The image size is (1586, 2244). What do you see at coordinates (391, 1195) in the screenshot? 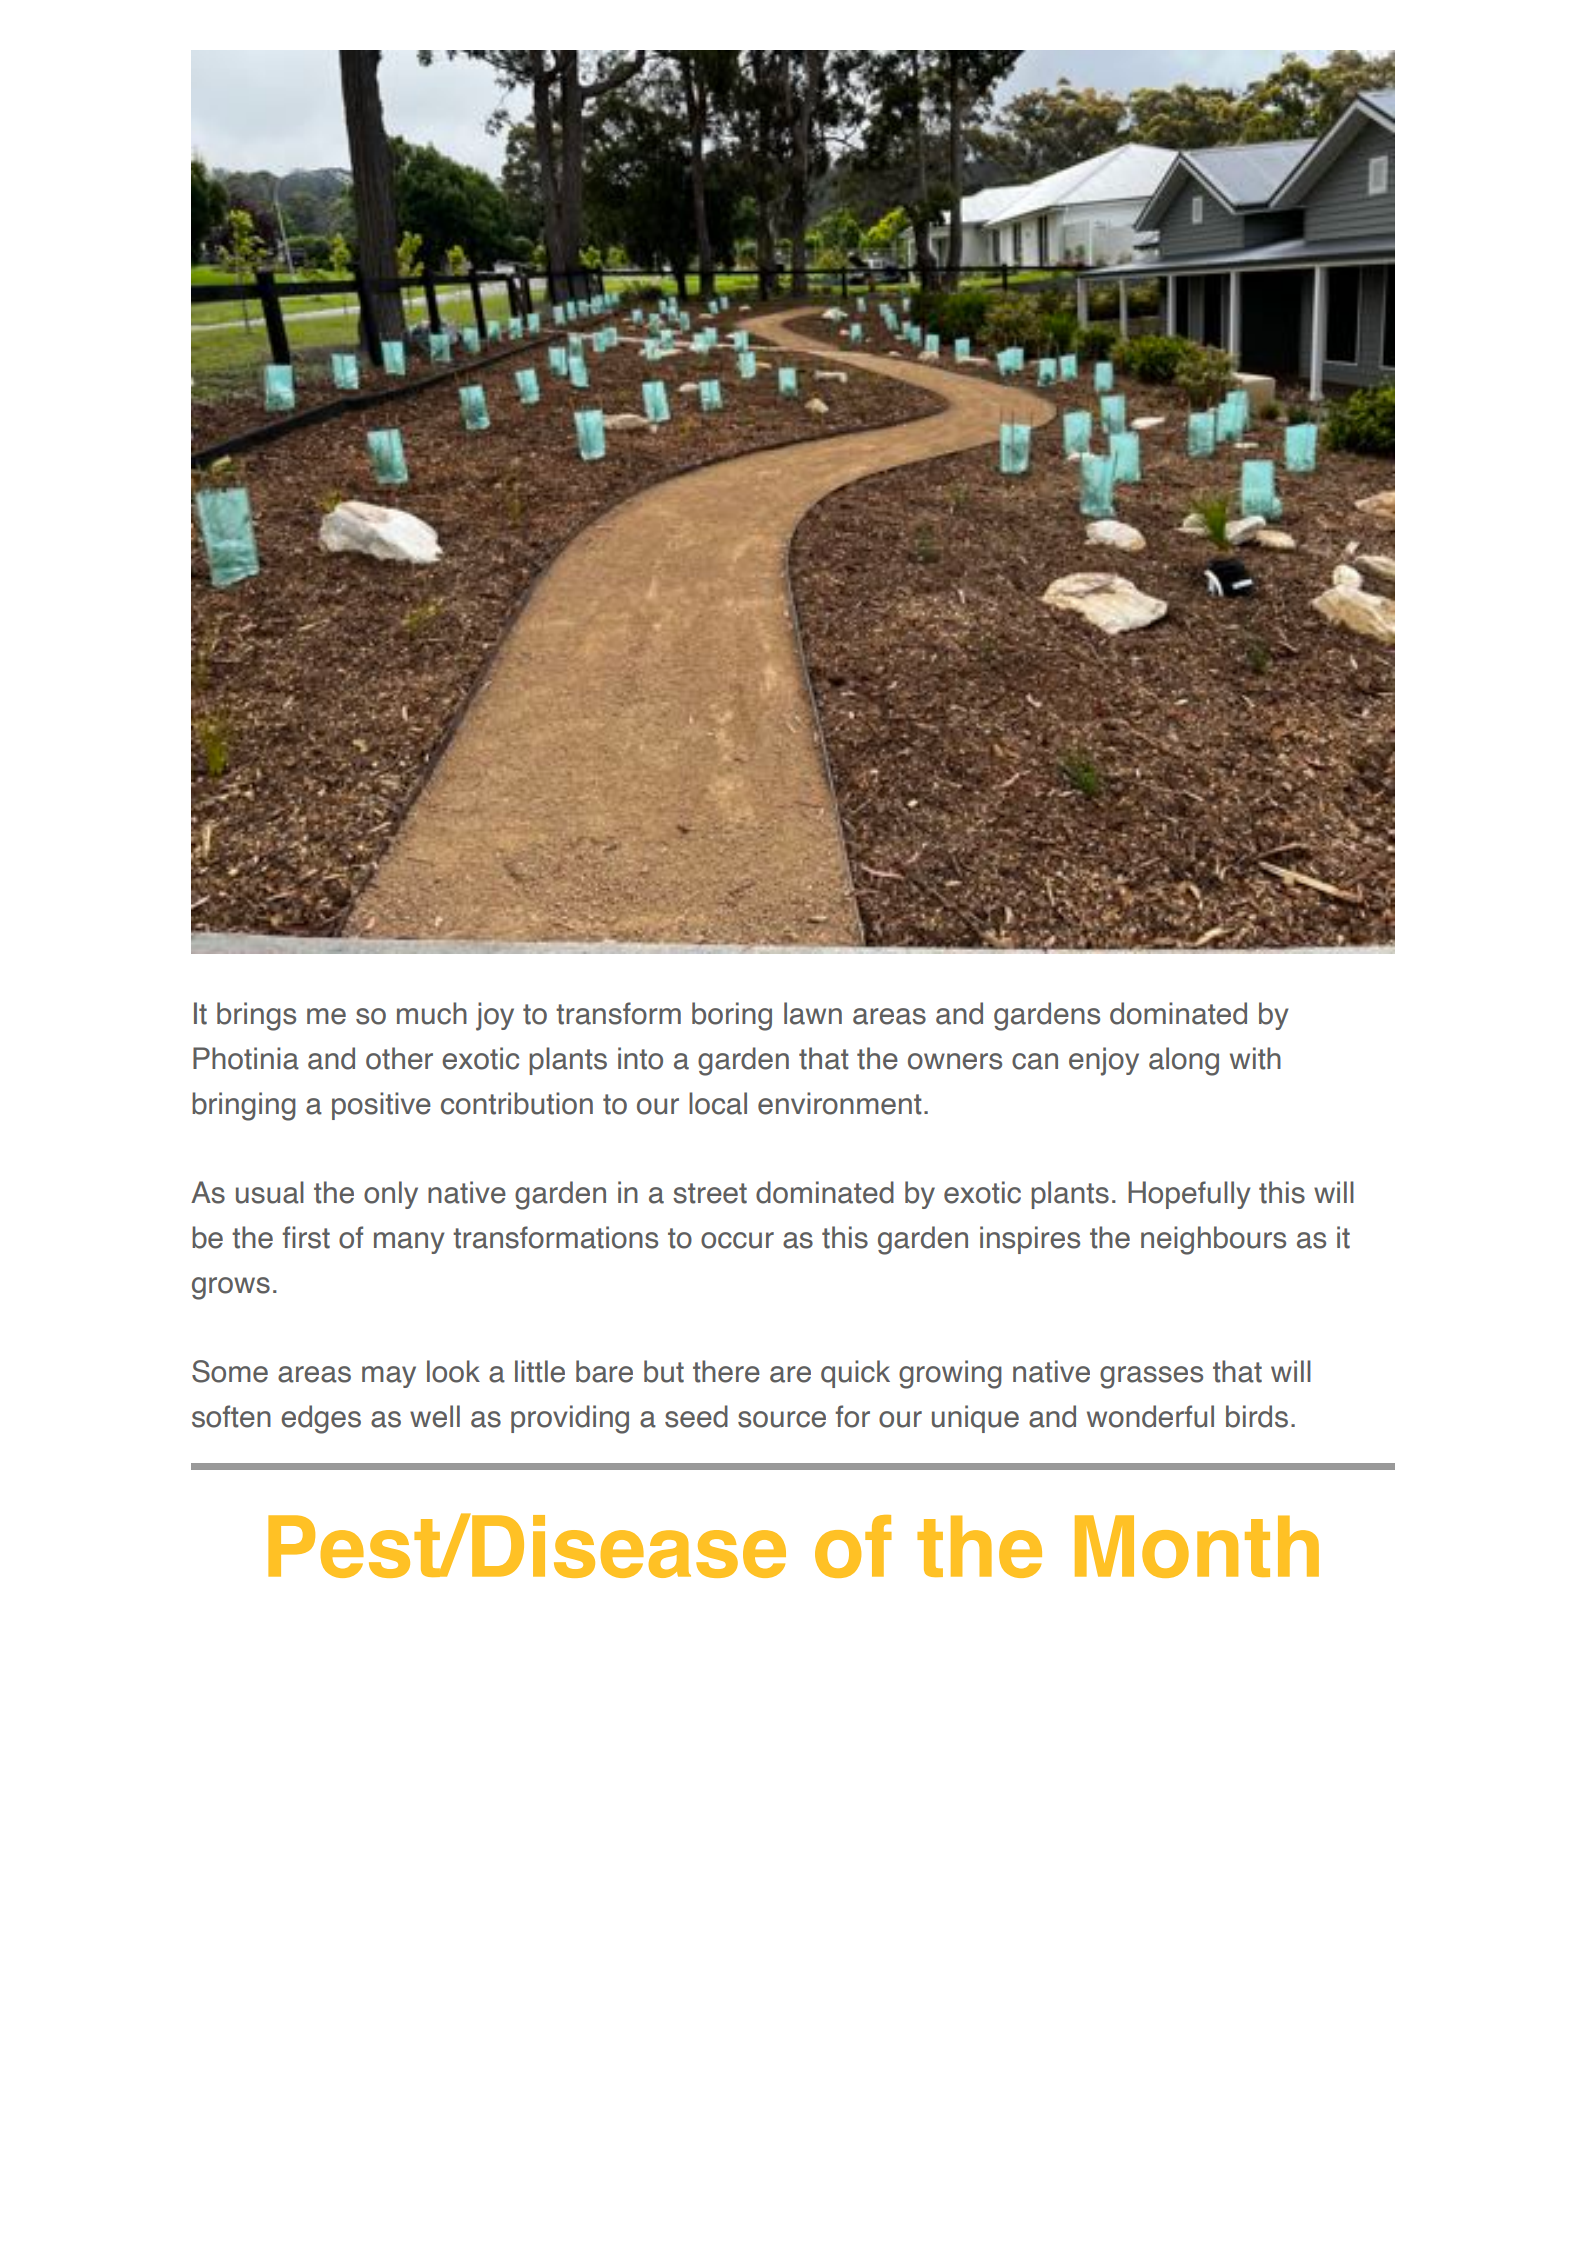
I see `only` at bounding box center [391, 1195].
